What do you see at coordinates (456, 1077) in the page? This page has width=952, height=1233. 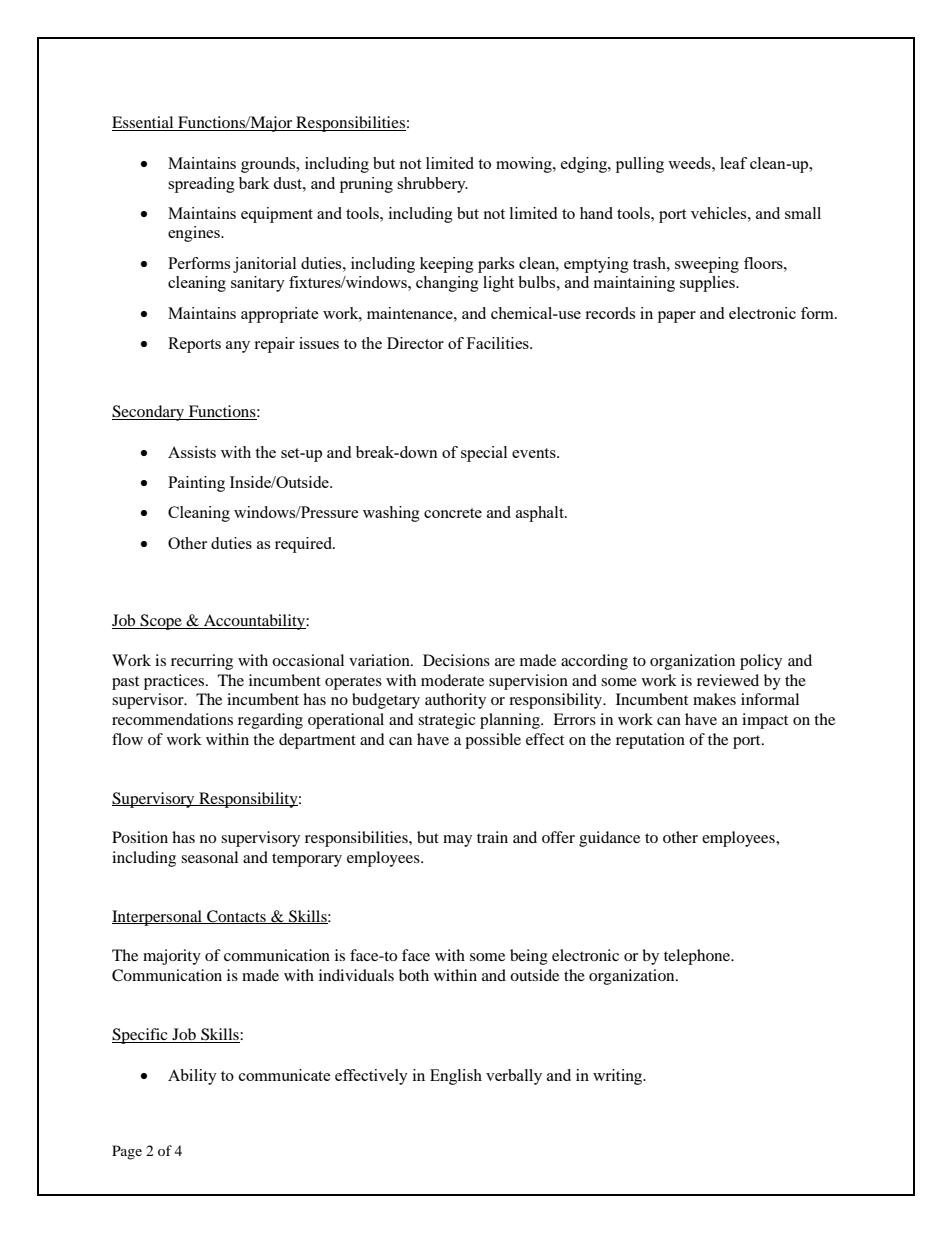 I see `English` at bounding box center [456, 1077].
